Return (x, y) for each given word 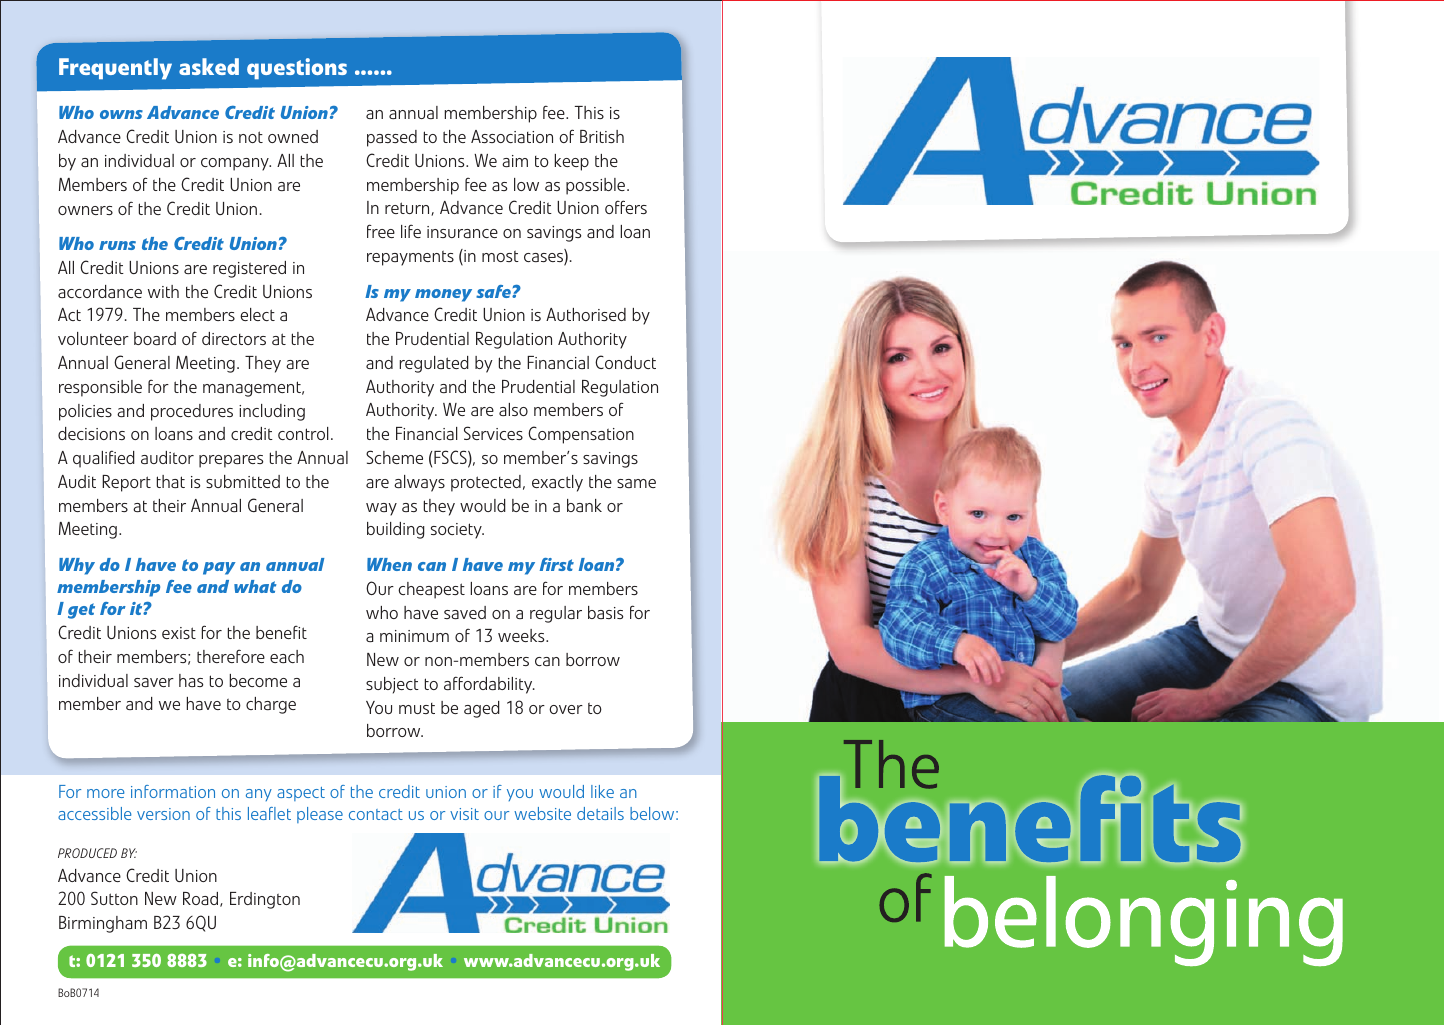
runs (117, 245)
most (500, 256)
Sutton (114, 898)
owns (121, 114)
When (389, 564)
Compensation (581, 435)
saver (154, 682)
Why (77, 566)
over (566, 709)
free (381, 231)
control (303, 433)
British (602, 136)
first (557, 564)
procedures (192, 412)
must (417, 708)
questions (297, 68)
